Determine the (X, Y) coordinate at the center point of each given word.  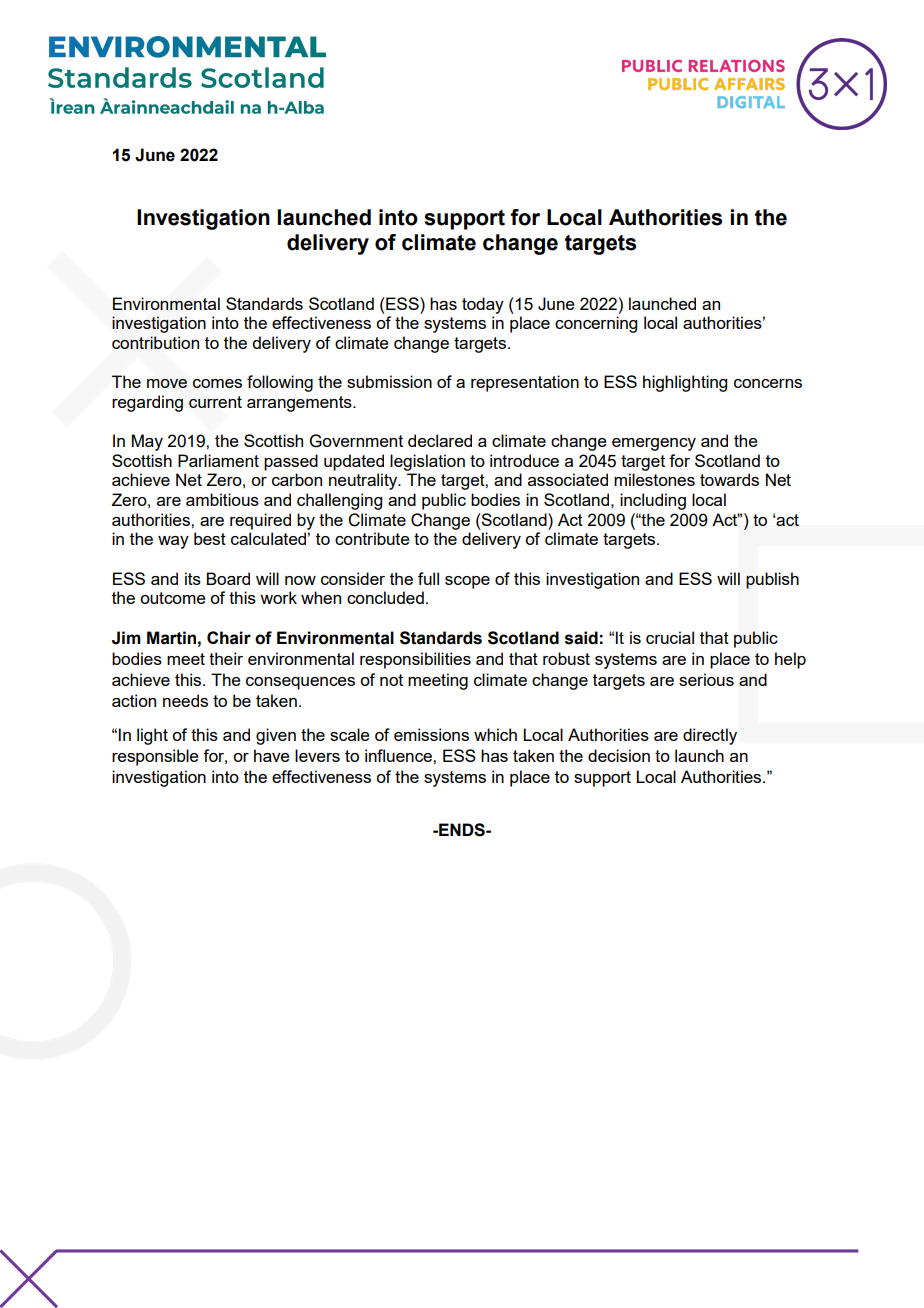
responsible (155, 757)
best (210, 538)
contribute (372, 538)
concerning (596, 324)
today (483, 305)
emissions (431, 734)
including (653, 501)
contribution (155, 342)
